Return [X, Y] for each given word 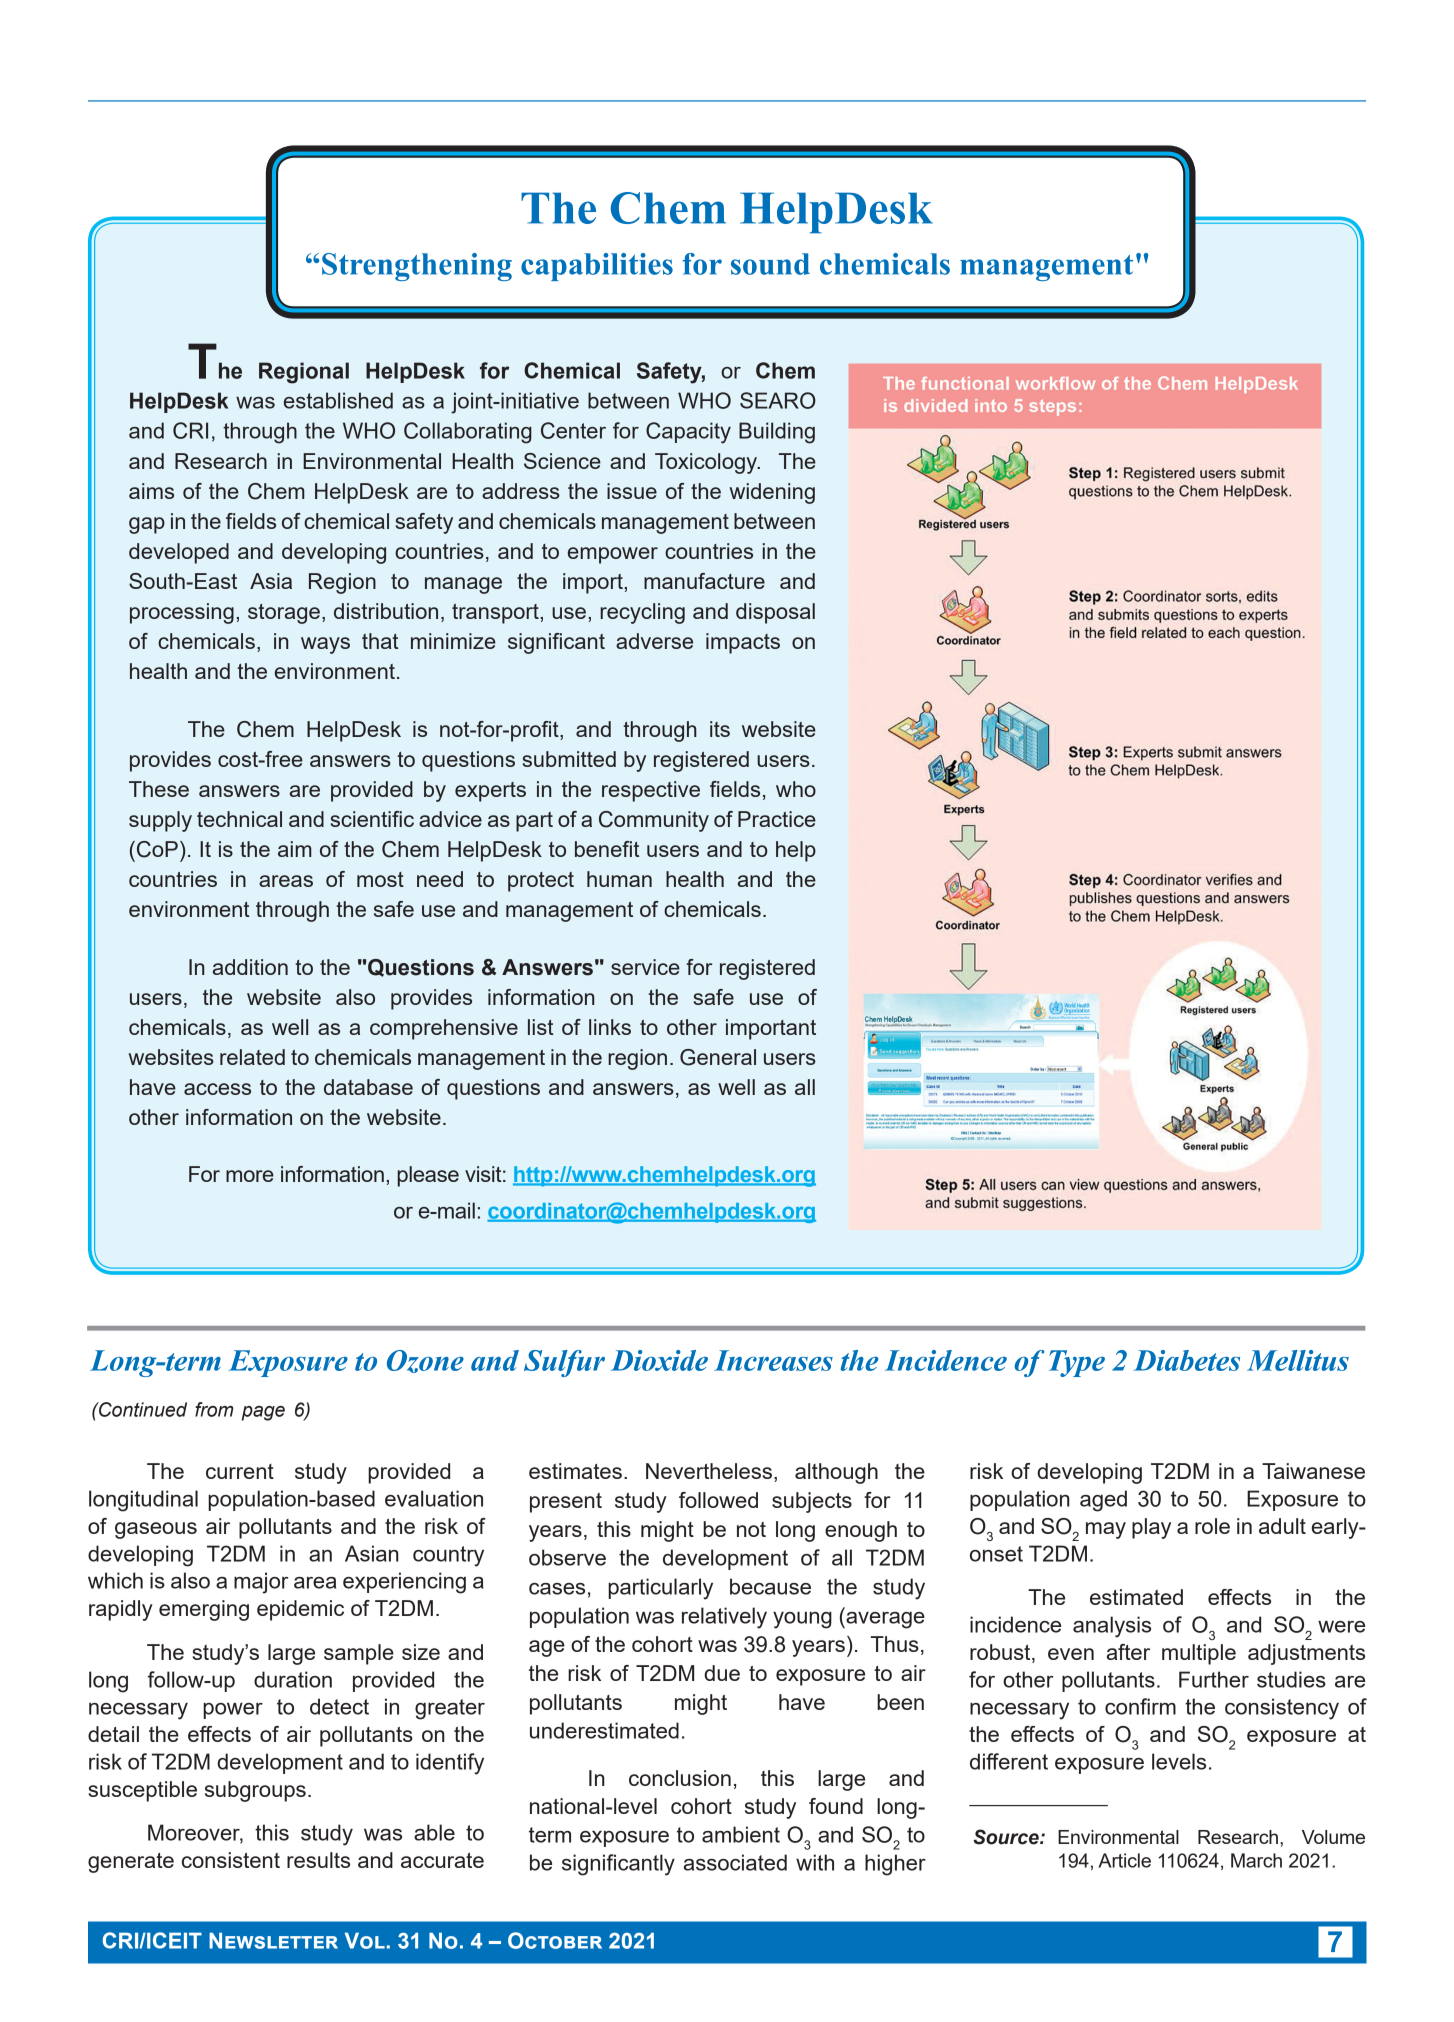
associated [735, 1862]
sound [770, 264]
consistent [231, 1860]
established [338, 400]
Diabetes [1186, 1360]
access [217, 1089]
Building [777, 433]
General [718, 1057]
